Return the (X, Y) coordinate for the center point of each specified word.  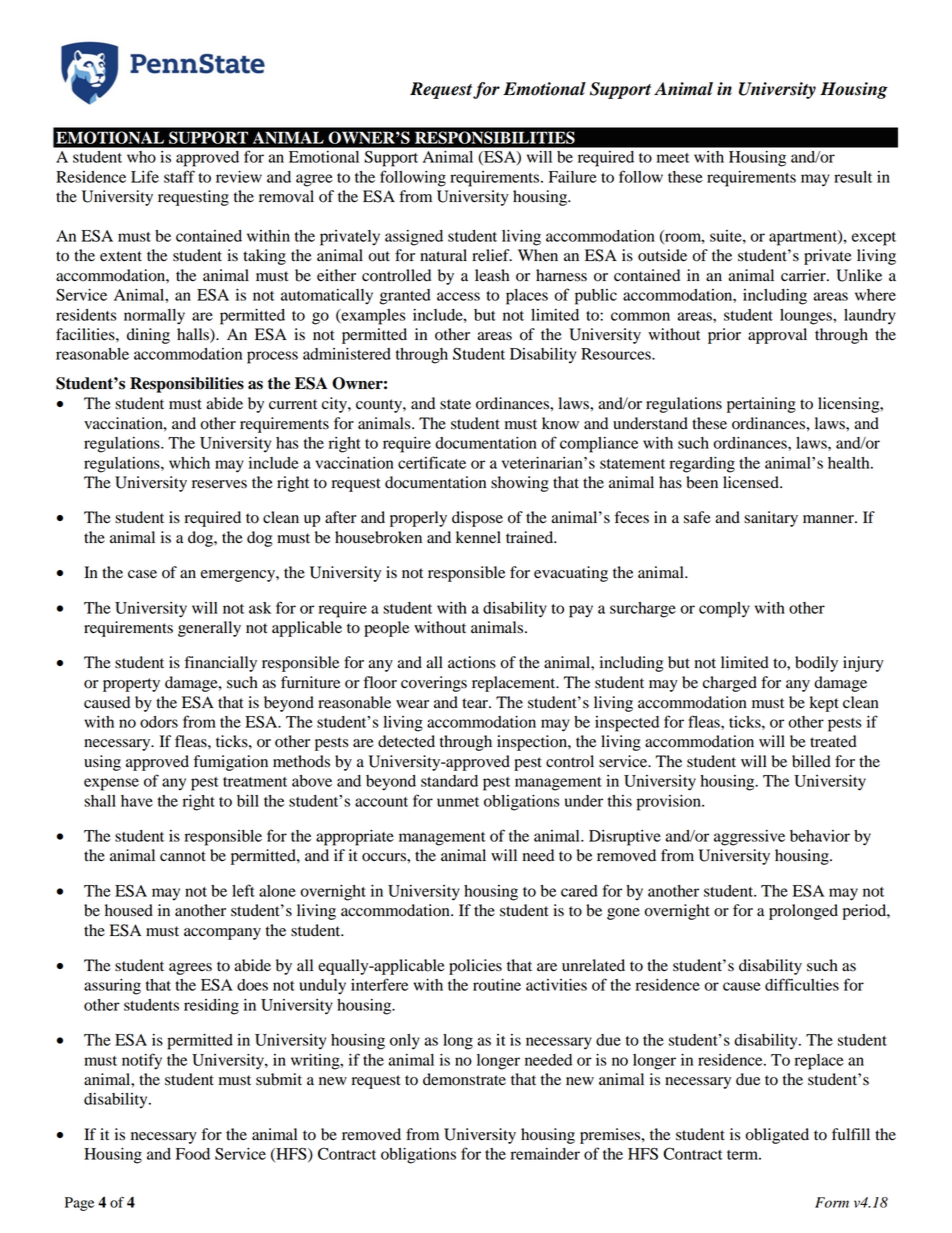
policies (475, 967)
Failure (573, 177)
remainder (545, 1154)
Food (193, 1154)
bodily (816, 664)
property (131, 685)
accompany (222, 934)
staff (179, 176)
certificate (432, 462)
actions (472, 662)
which (189, 463)
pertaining (761, 405)
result (853, 177)
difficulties (802, 984)
